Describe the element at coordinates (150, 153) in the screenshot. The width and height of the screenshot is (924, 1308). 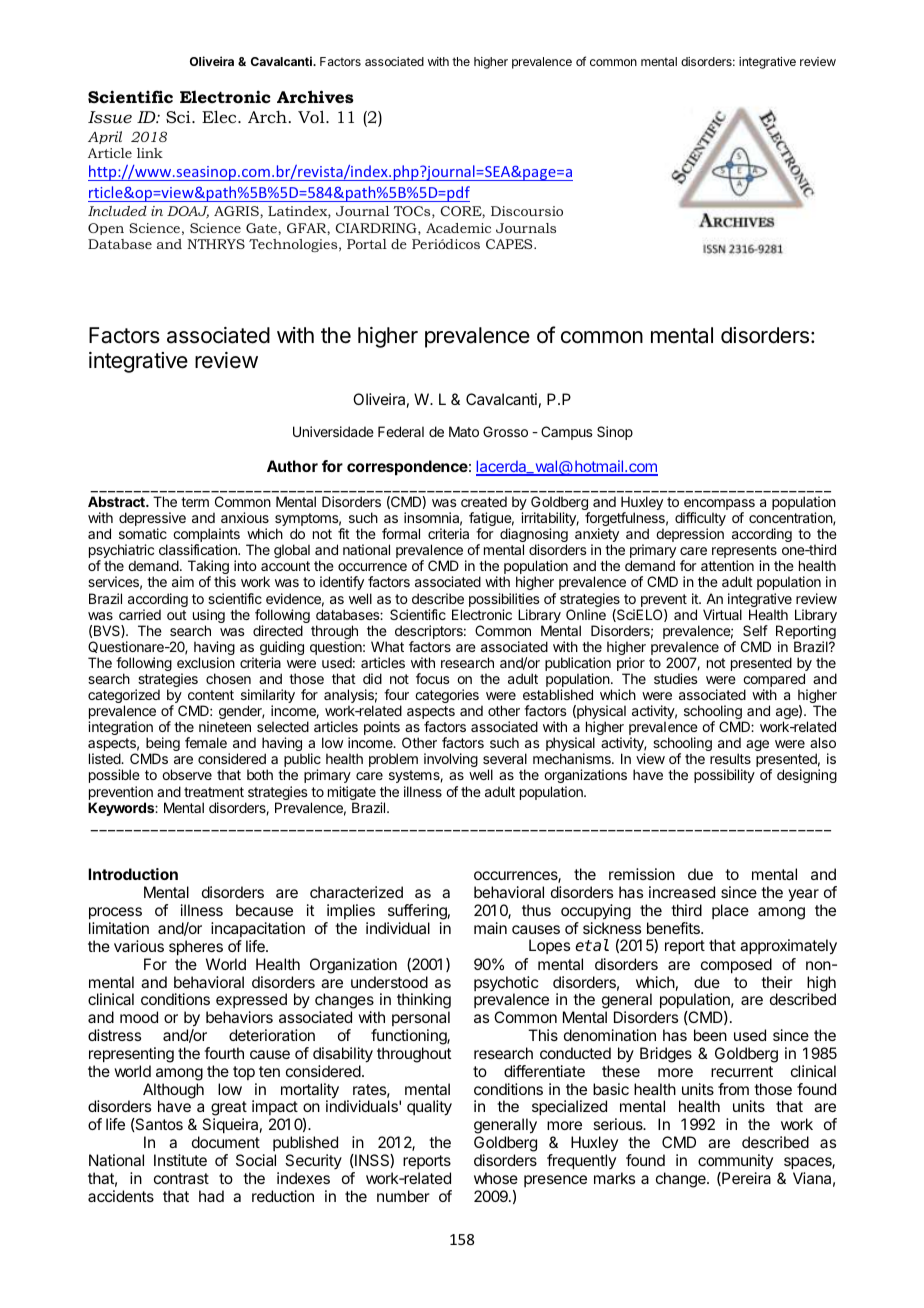
I see `link` at that location.
